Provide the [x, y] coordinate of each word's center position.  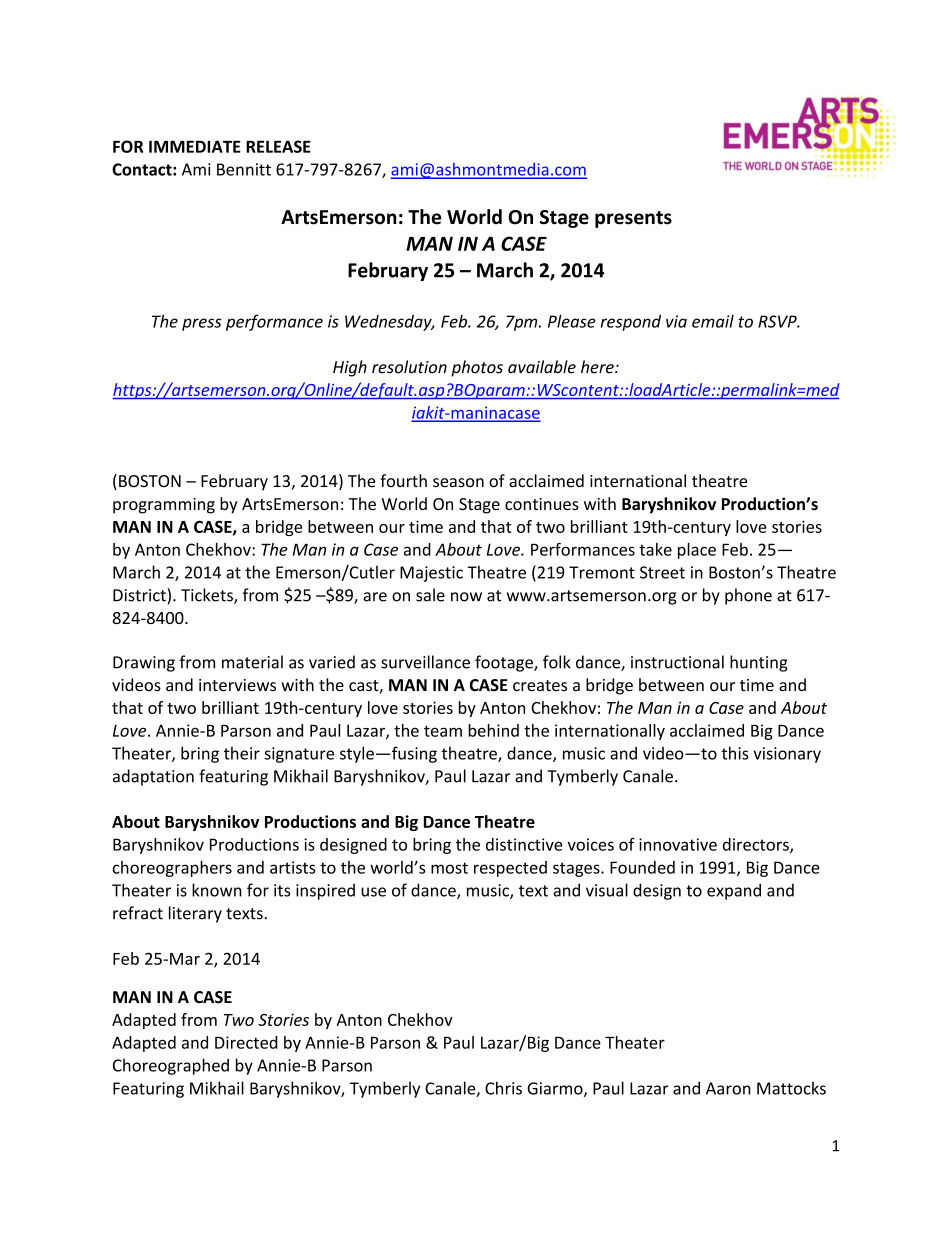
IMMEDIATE [195, 146]
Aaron [728, 1088]
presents [633, 219]
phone [748, 596]
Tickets [208, 596]
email [713, 321]
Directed [246, 1042]
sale [430, 595]
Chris [503, 1088]
